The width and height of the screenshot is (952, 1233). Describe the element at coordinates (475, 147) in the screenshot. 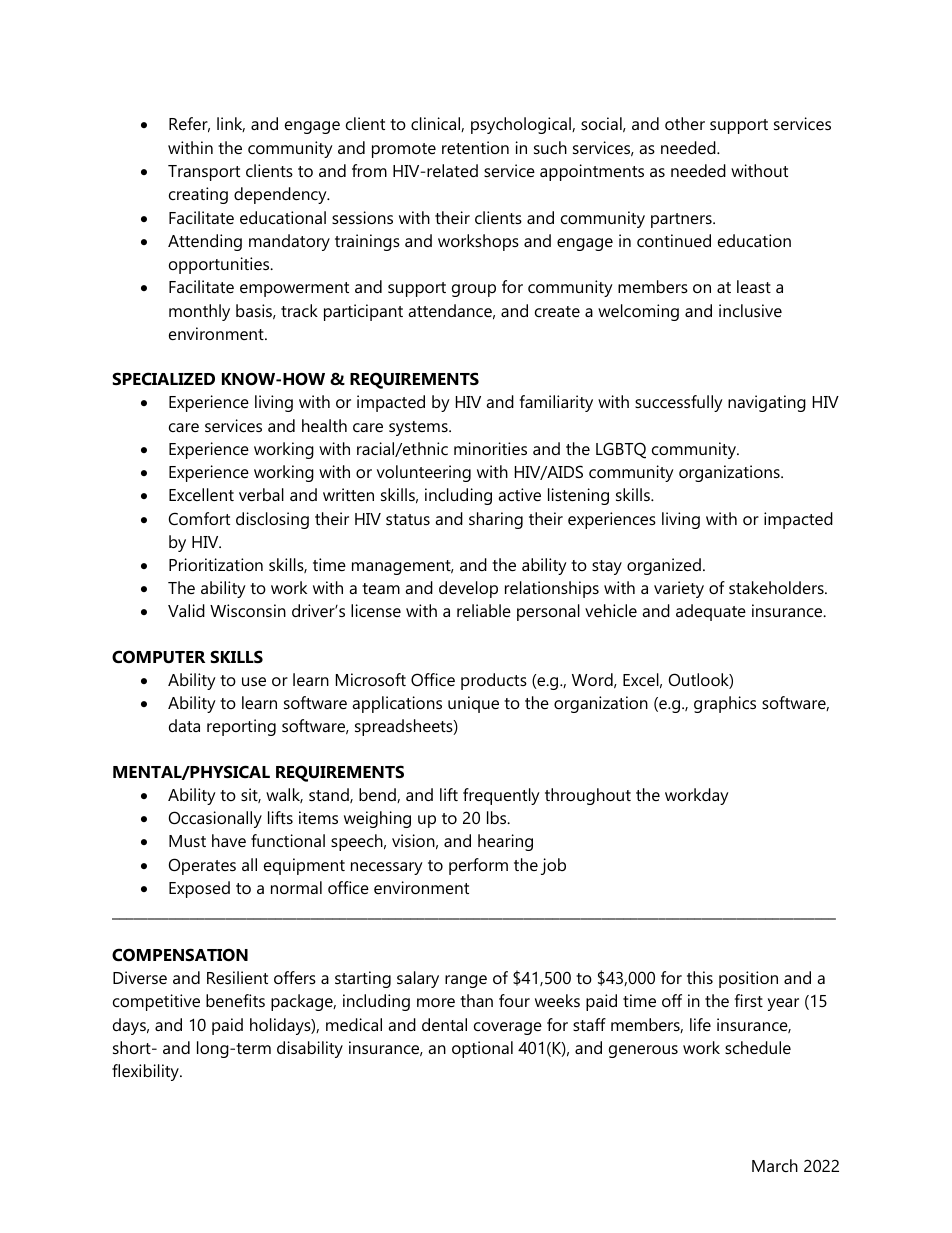

I see `retention` at that location.
